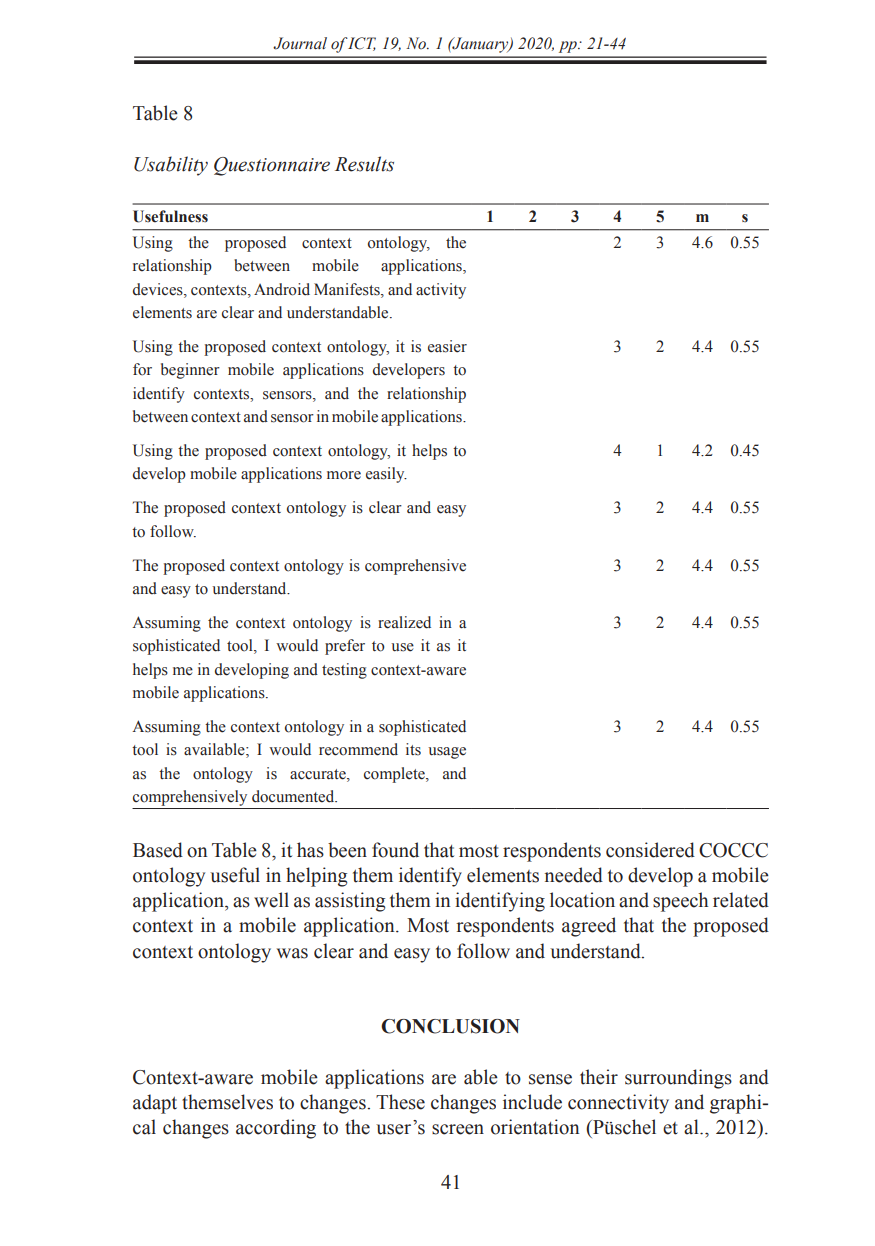  Describe the element at coordinates (300, 43) in the screenshot. I see `Journal` at that location.
